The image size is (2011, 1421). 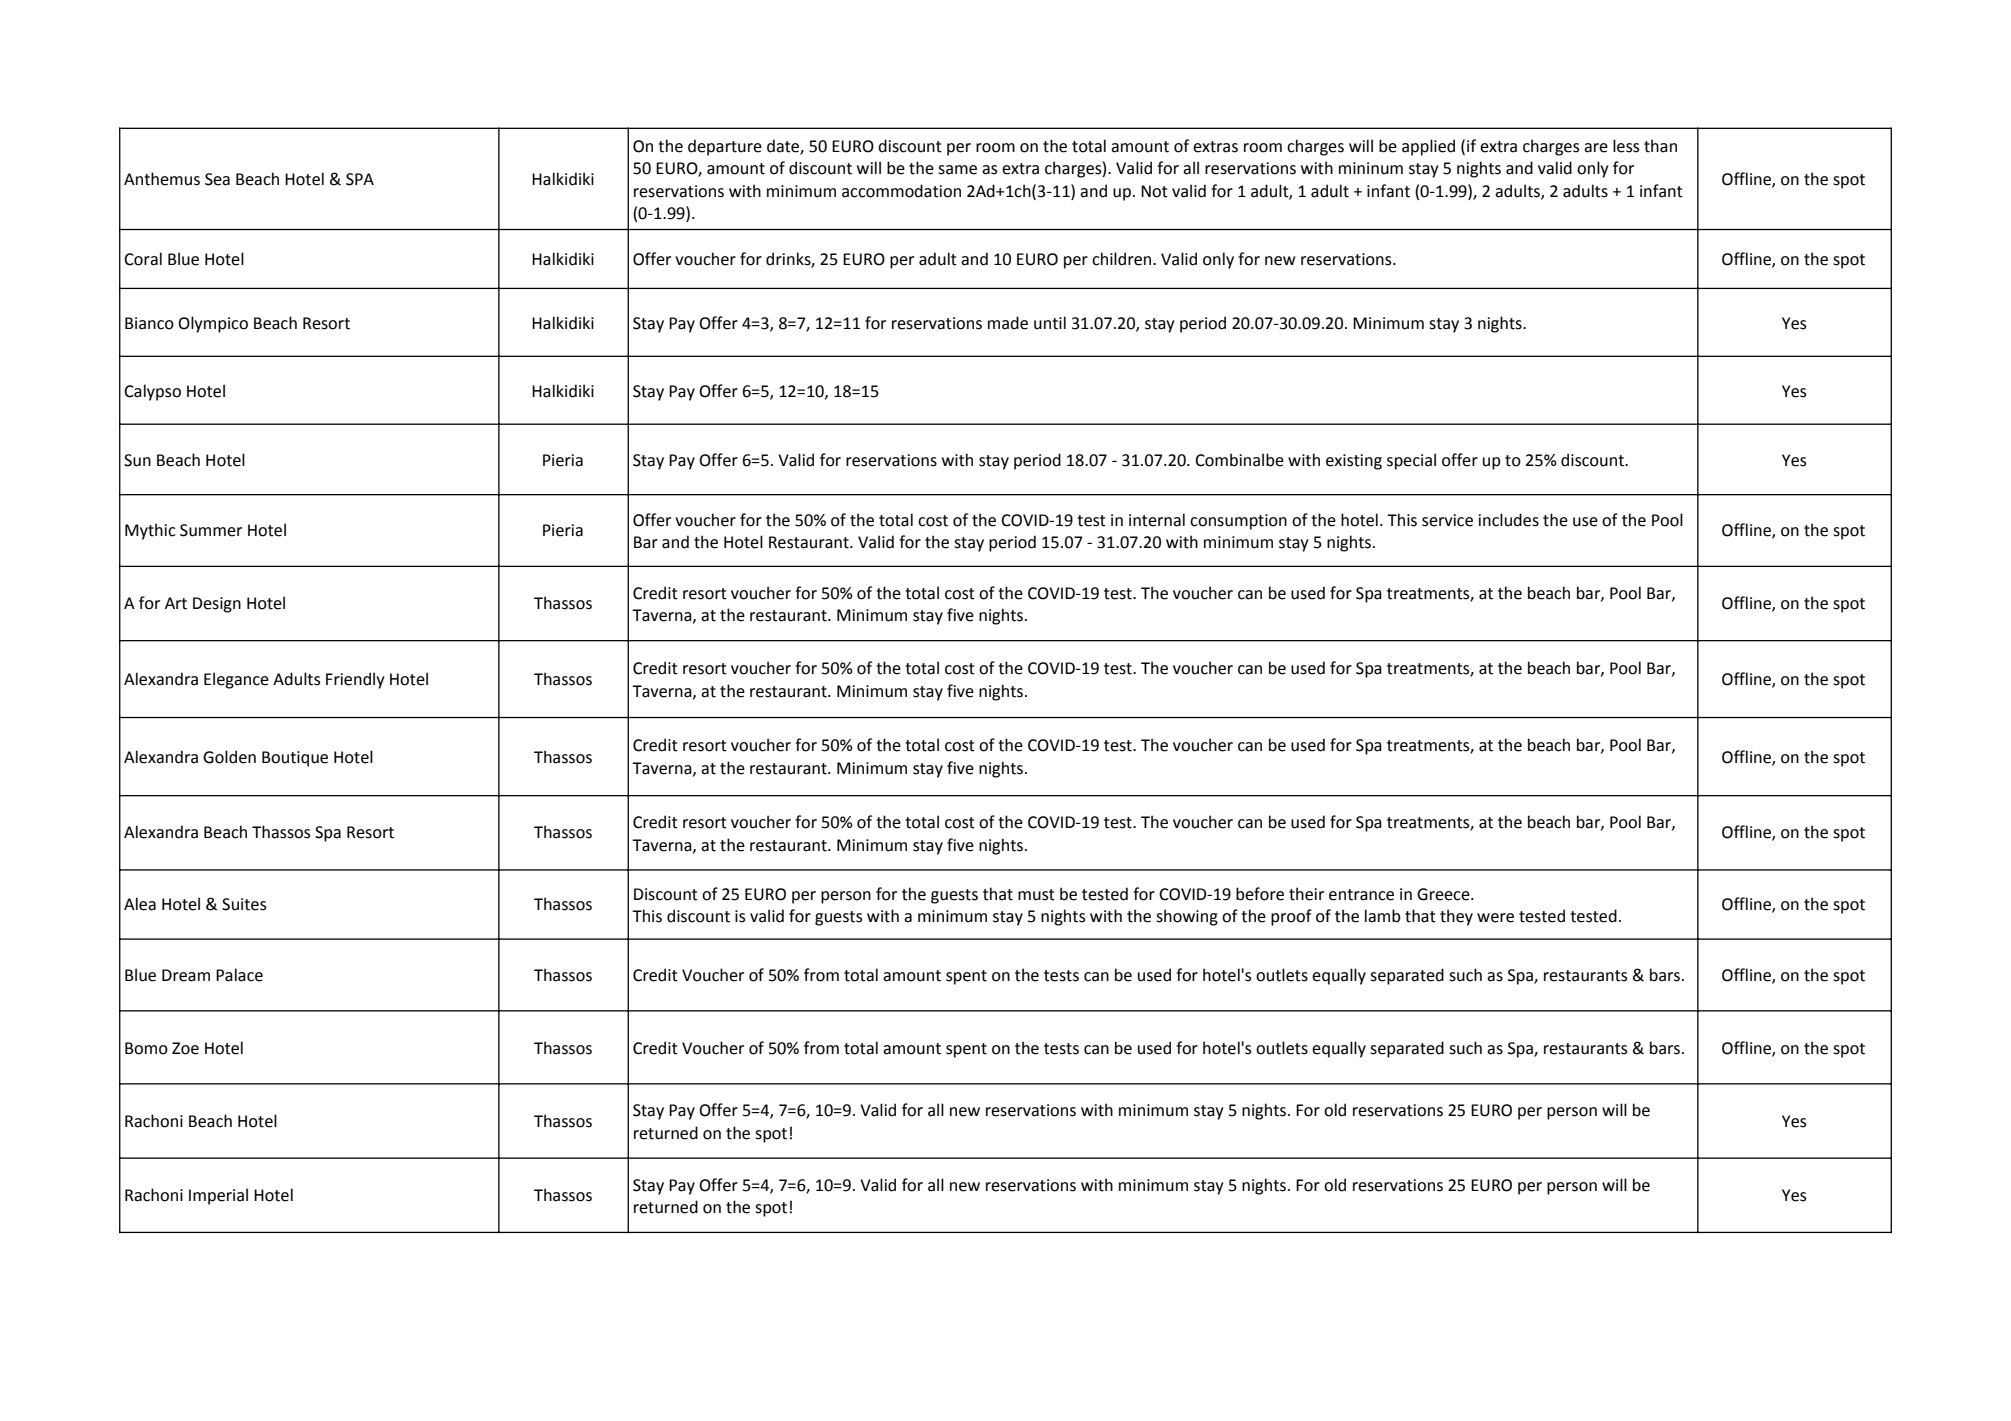 What do you see at coordinates (1187, 917) in the screenshot?
I see `showing` at bounding box center [1187, 917].
